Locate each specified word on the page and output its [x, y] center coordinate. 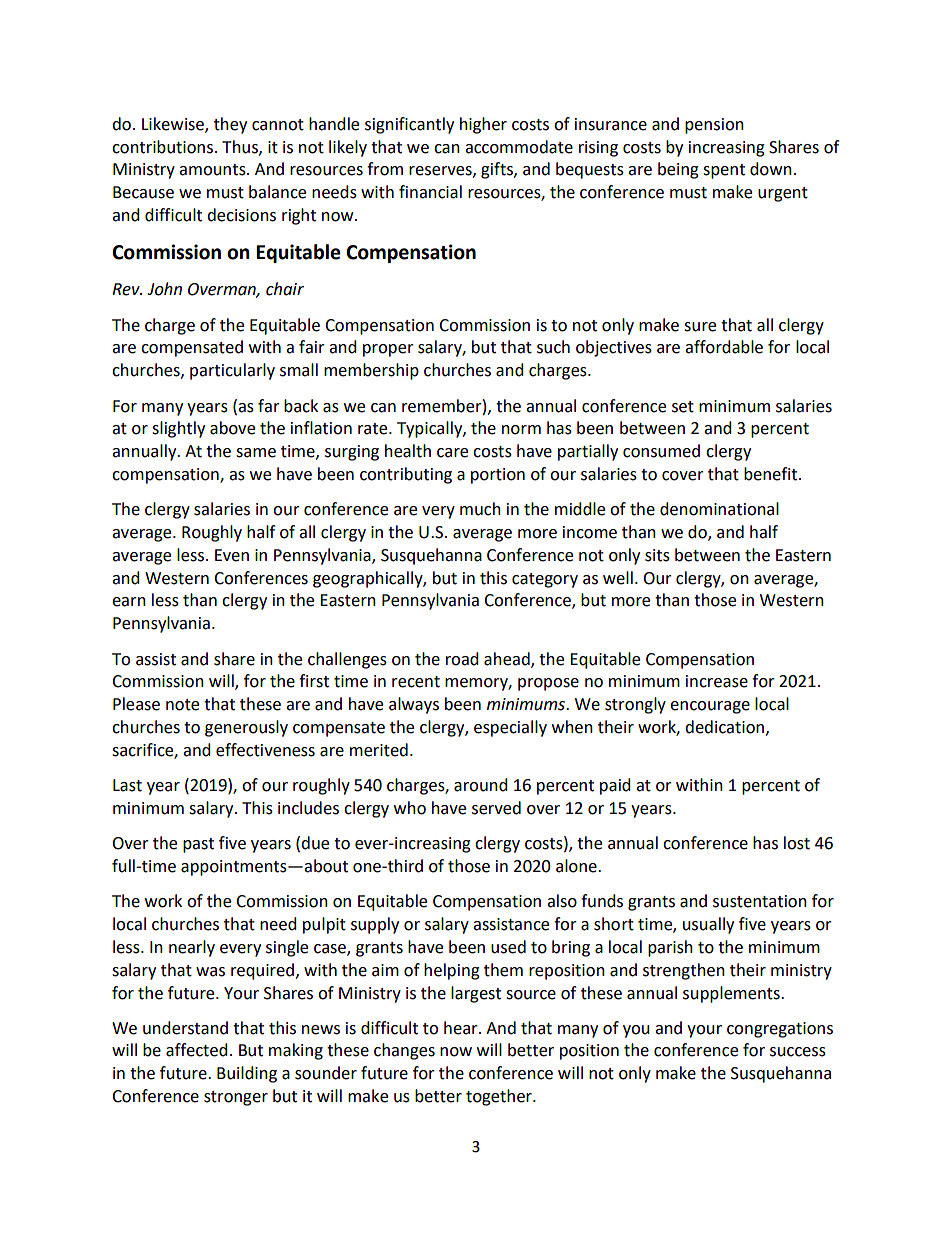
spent [724, 171]
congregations [780, 1030]
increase [717, 681]
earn [129, 602]
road [462, 659]
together [500, 1097]
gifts [498, 170]
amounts [213, 170]
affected [197, 1050]
